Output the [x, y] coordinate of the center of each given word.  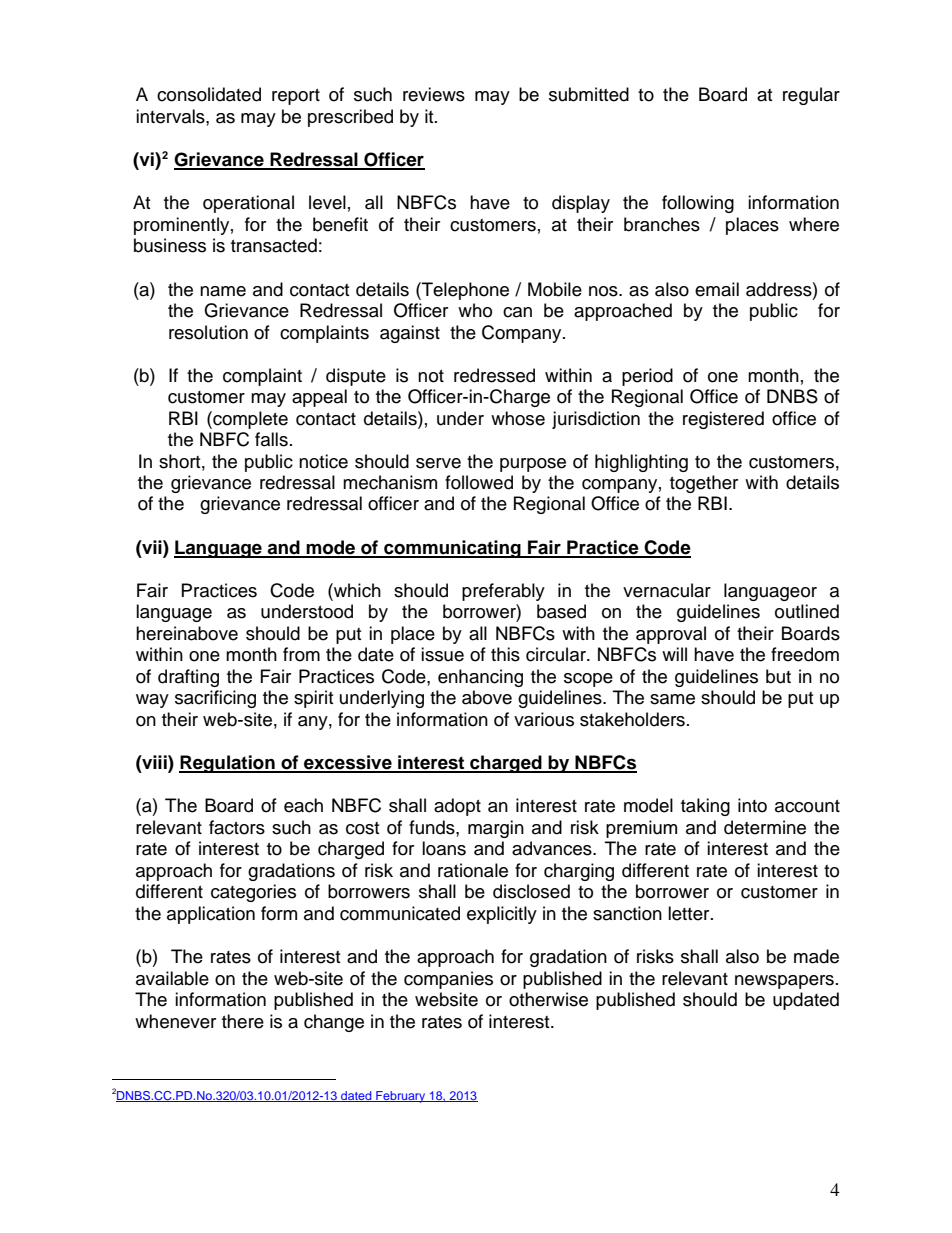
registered [723, 420]
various [544, 719]
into [752, 805]
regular [811, 96]
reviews [434, 94]
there [243, 1021]
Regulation [228, 764]
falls [271, 439]
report [296, 97]
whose [518, 418]
